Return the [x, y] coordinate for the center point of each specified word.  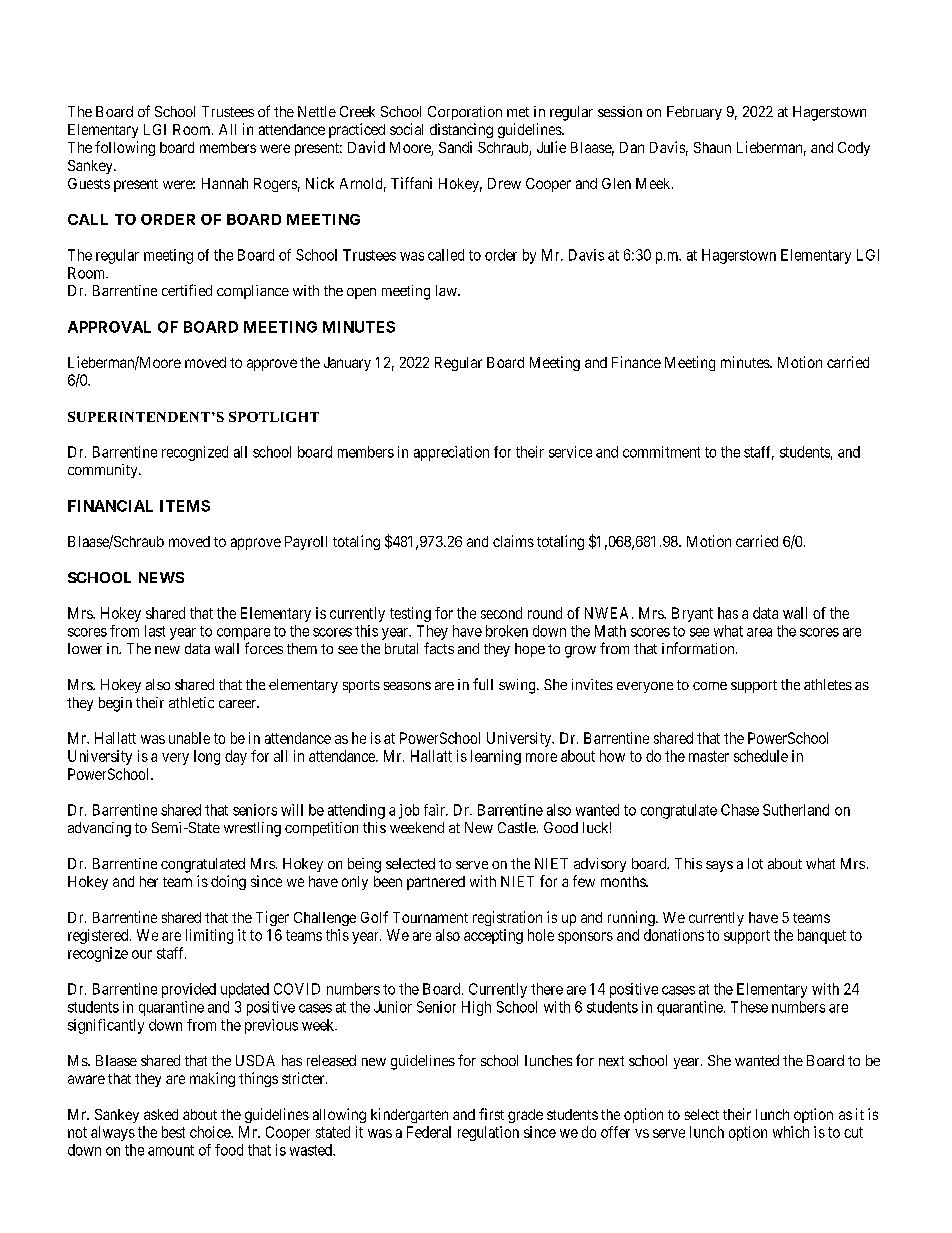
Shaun [712, 147]
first [491, 1114]
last [155, 631]
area [759, 632]
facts [439, 648]
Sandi [455, 147]
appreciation [451, 453]
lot [755, 863]
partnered [436, 883]
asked [161, 1114]
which [791, 1132]
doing [228, 882]
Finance [636, 362]
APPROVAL [109, 327]
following [125, 148]
